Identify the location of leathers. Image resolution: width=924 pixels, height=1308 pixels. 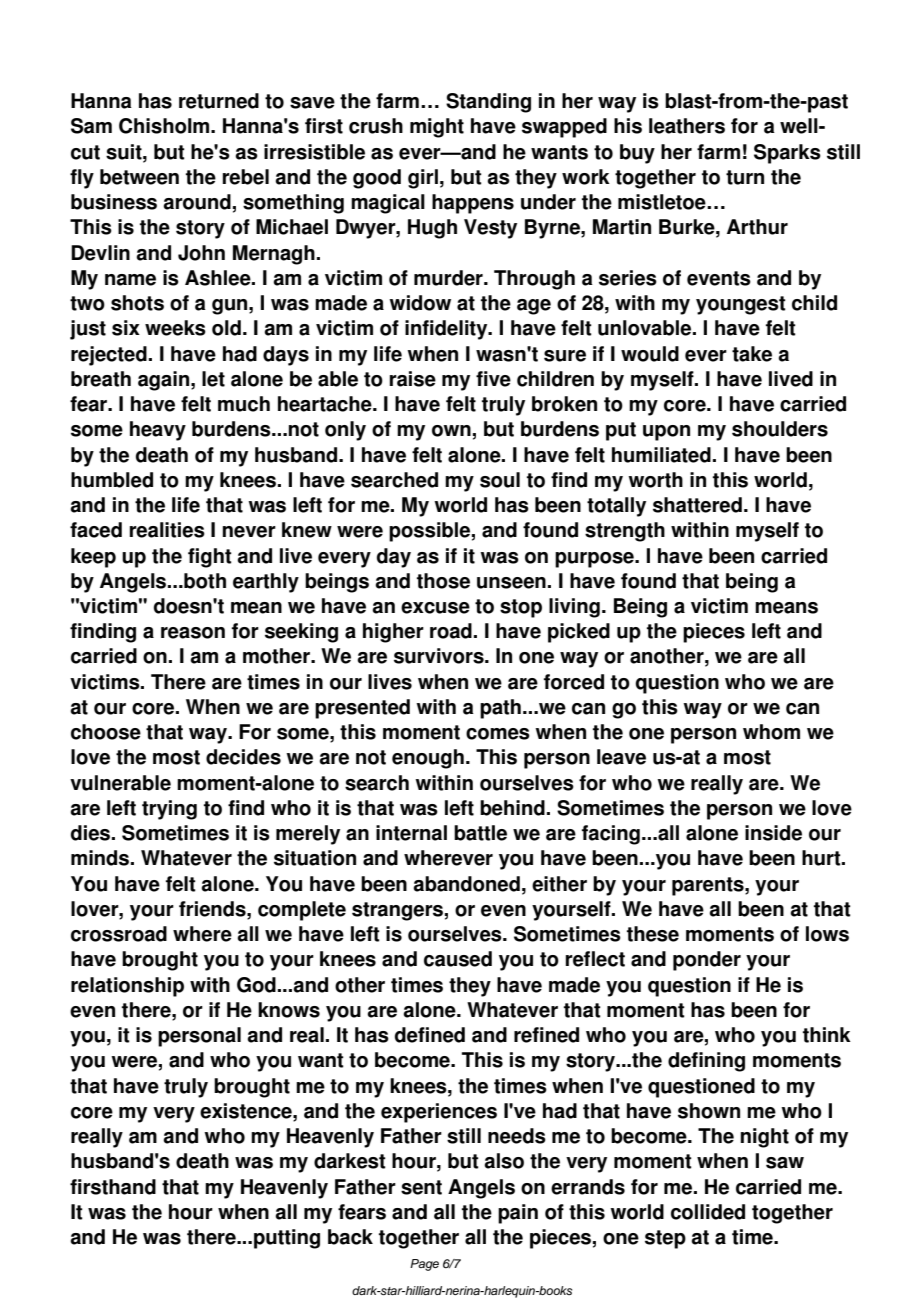
(687, 126).
